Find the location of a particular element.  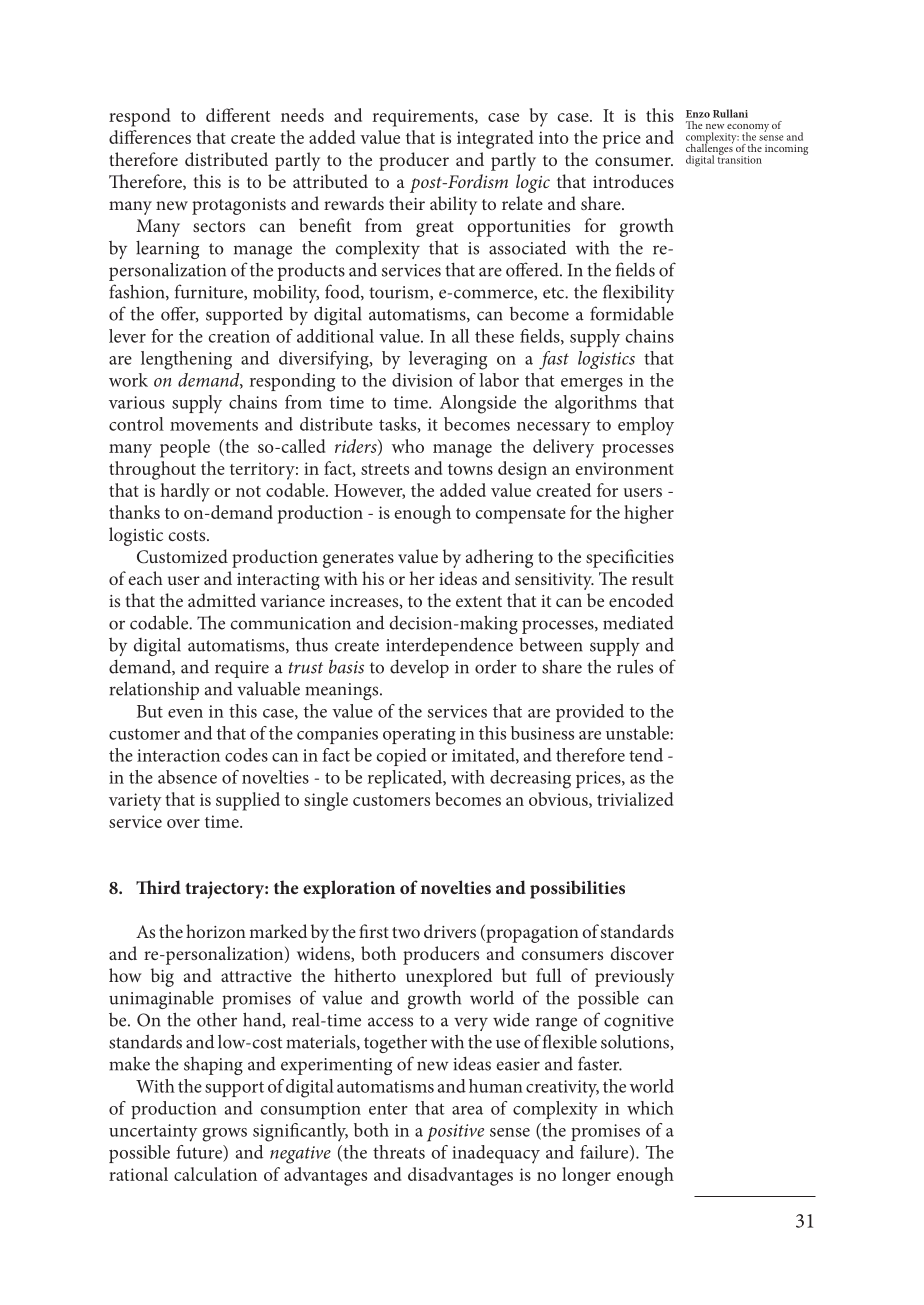

hardly is located at coordinates (185, 492).
